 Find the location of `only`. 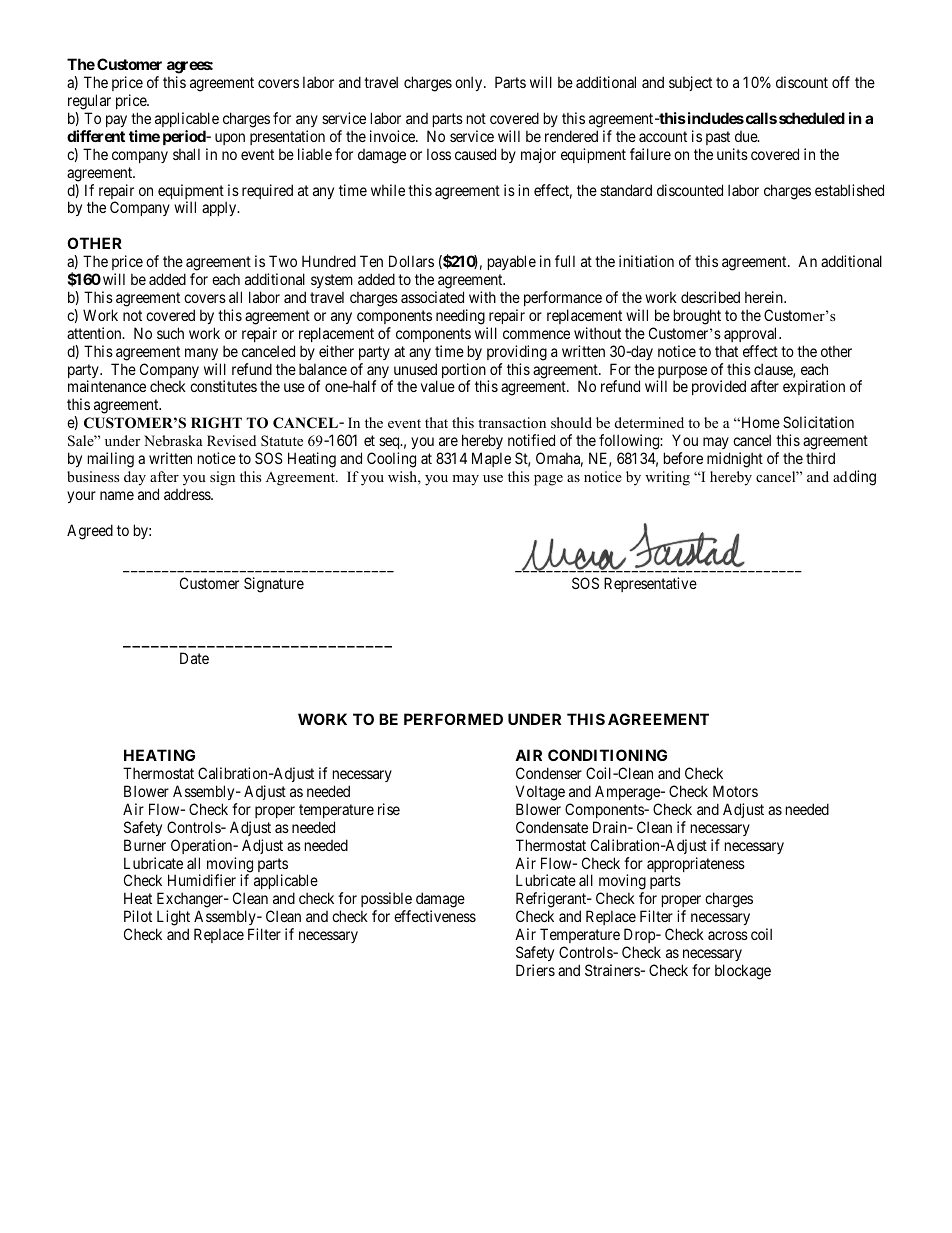

only is located at coordinates (470, 83).
